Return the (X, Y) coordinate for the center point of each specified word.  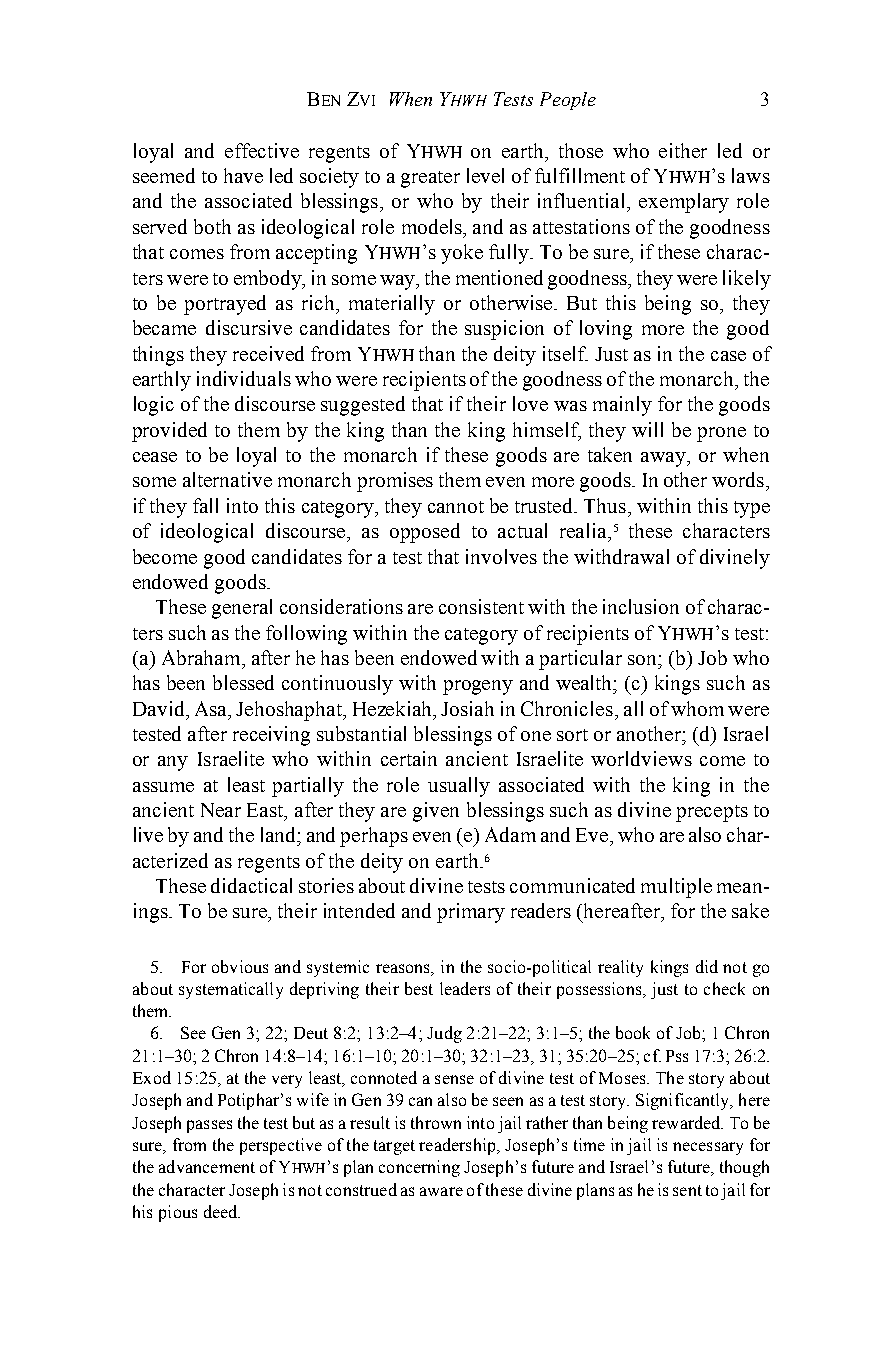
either (683, 150)
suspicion (504, 330)
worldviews (641, 758)
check (724, 988)
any (173, 763)
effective (262, 150)
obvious (240, 966)
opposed (425, 533)
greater (430, 179)
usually (459, 787)
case (728, 356)
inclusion (641, 606)
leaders (465, 988)
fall (205, 505)
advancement (207, 1166)
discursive (249, 327)
